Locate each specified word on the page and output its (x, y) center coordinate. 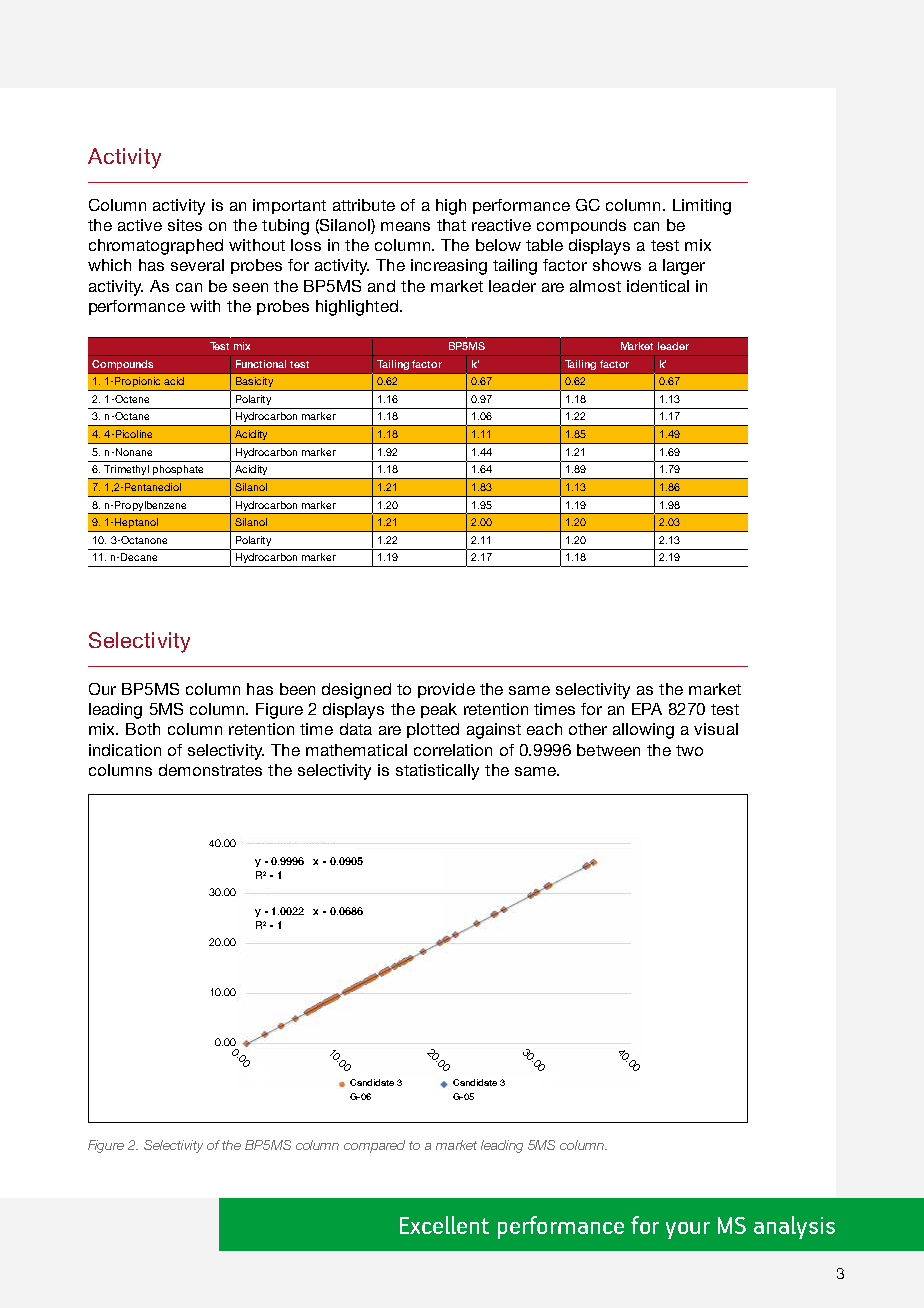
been (297, 689)
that (451, 225)
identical (658, 286)
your (688, 1230)
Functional (261, 364)
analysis (794, 1227)
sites (185, 225)
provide (446, 690)
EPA (647, 709)
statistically (437, 772)
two (689, 750)
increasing (449, 267)
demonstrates (210, 770)
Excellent (444, 1225)
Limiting (702, 207)
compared (374, 1146)
